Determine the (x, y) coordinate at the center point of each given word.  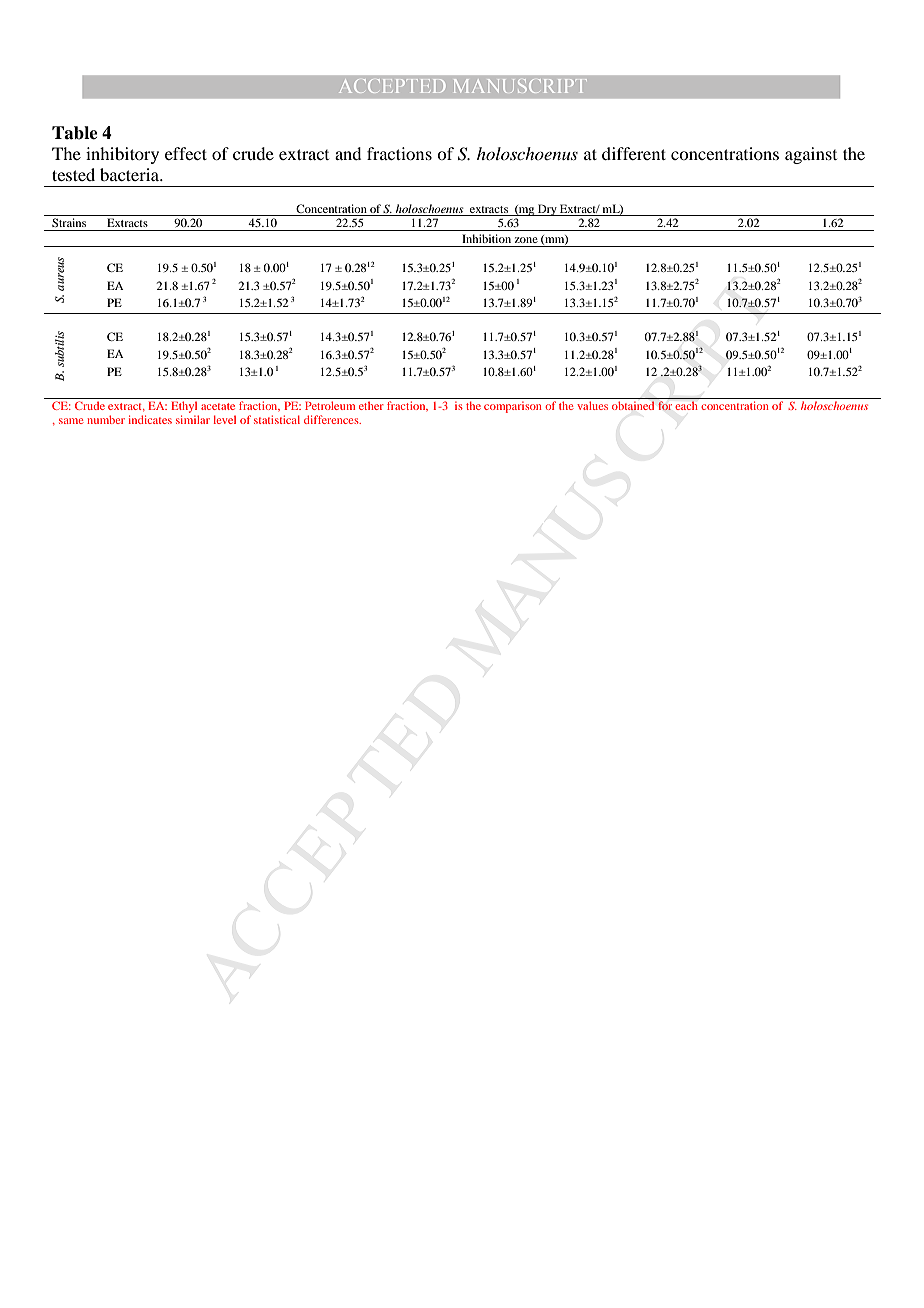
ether (371, 405)
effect (186, 153)
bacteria (131, 174)
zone (526, 240)
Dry (547, 210)
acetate (218, 406)
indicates (150, 419)
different (634, 153)
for (665, 405)
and (348, 153)
